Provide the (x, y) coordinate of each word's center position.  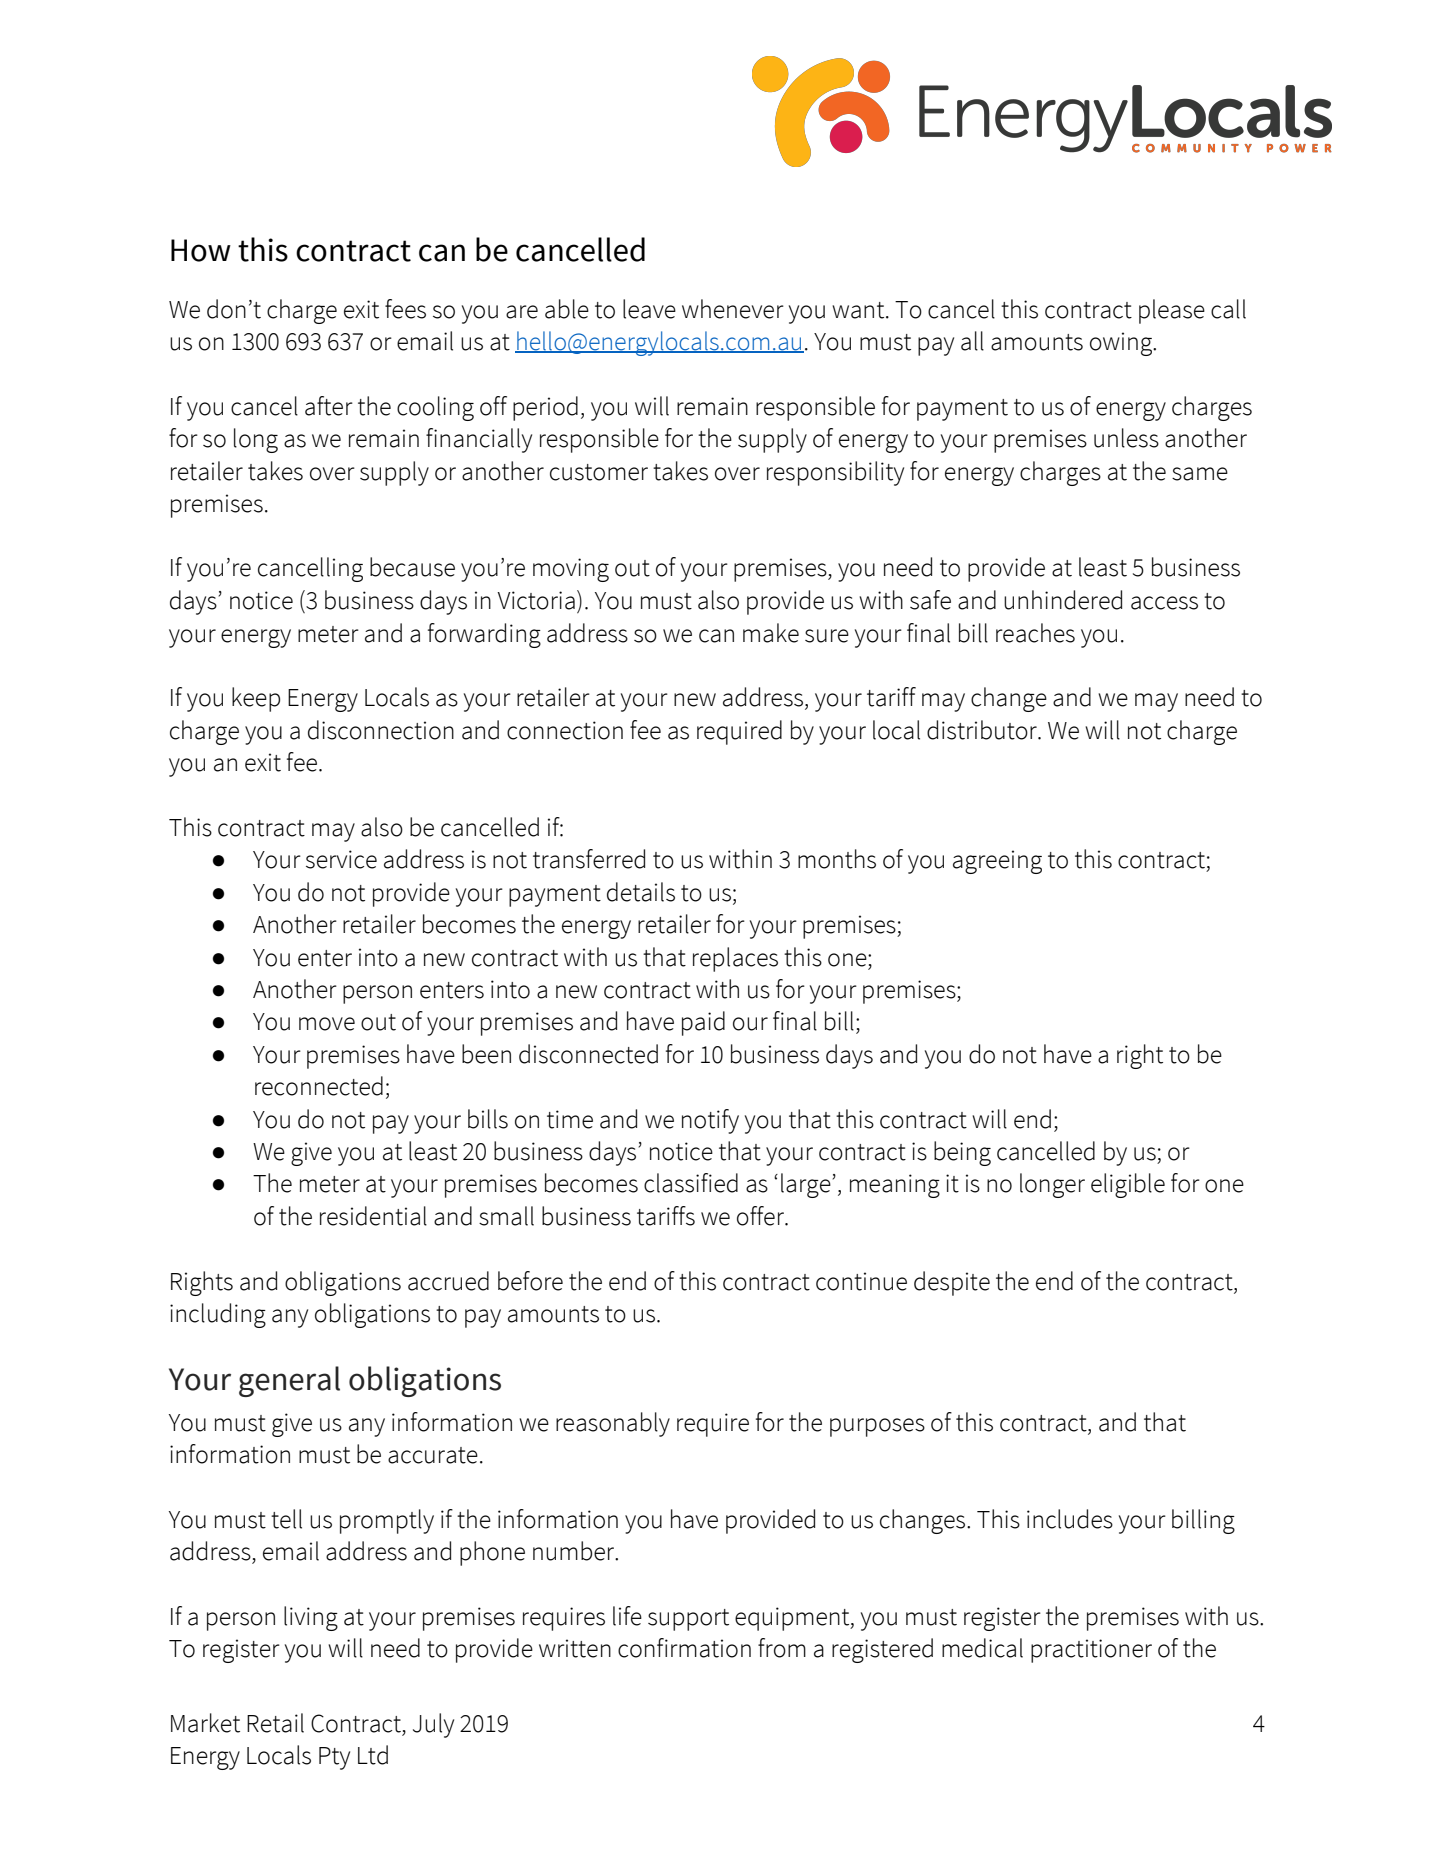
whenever (733, 309)
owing (1122, 344)
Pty (334, 1758)
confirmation (684, 1648)
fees (405, 309)
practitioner (1091, 1651)
